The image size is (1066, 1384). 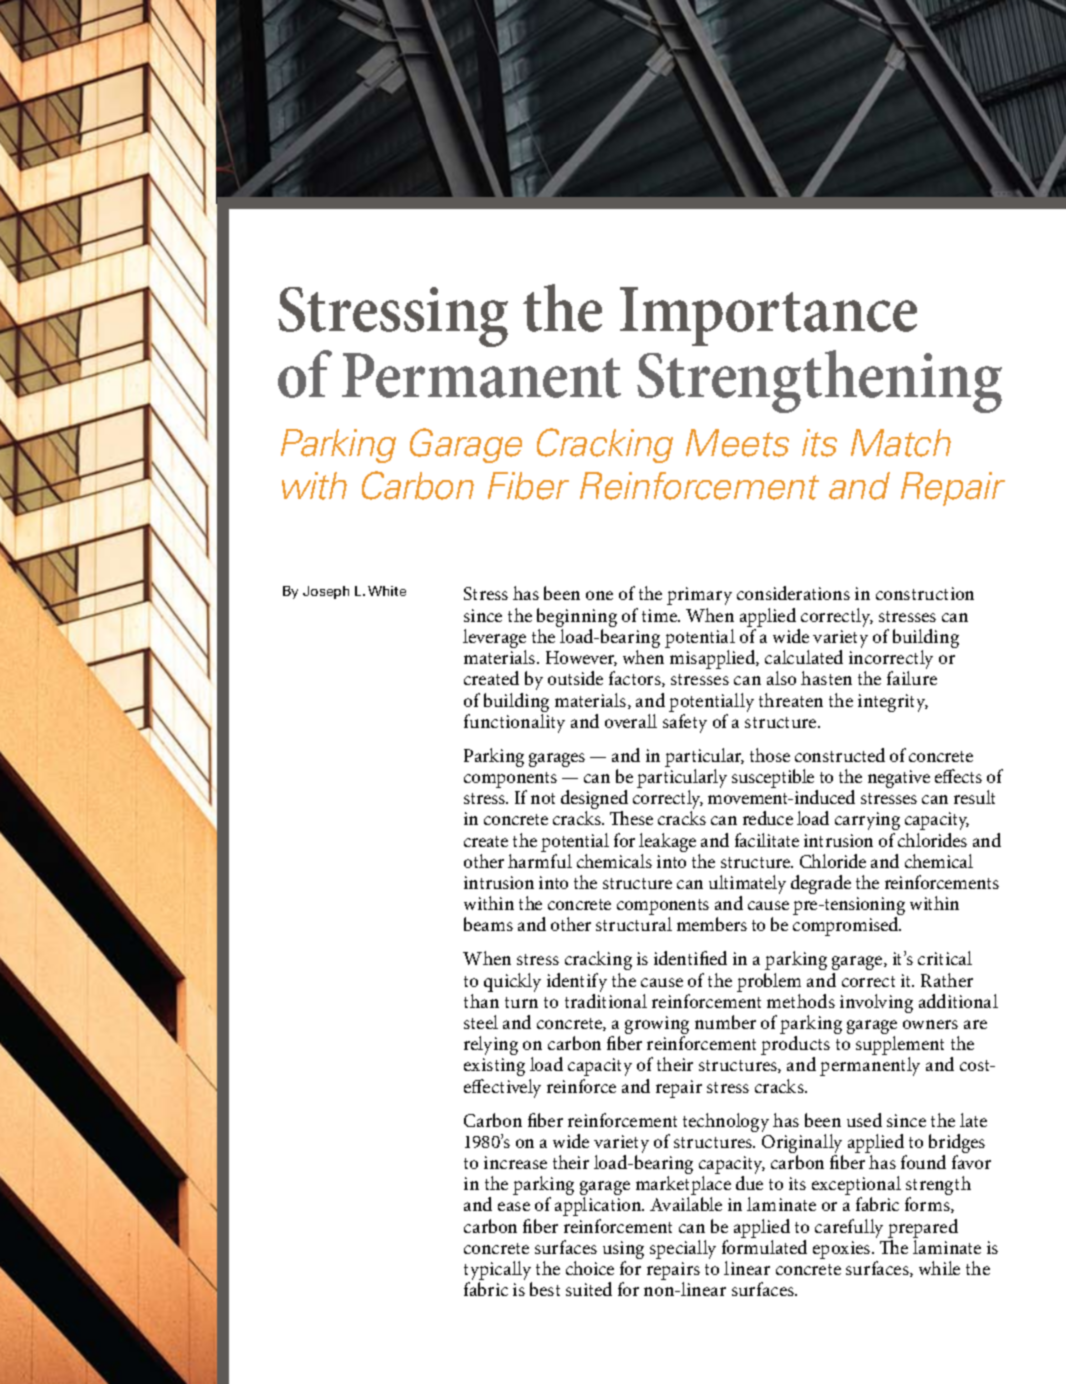 I want to click on typically, so click(x=498, y=1272).
